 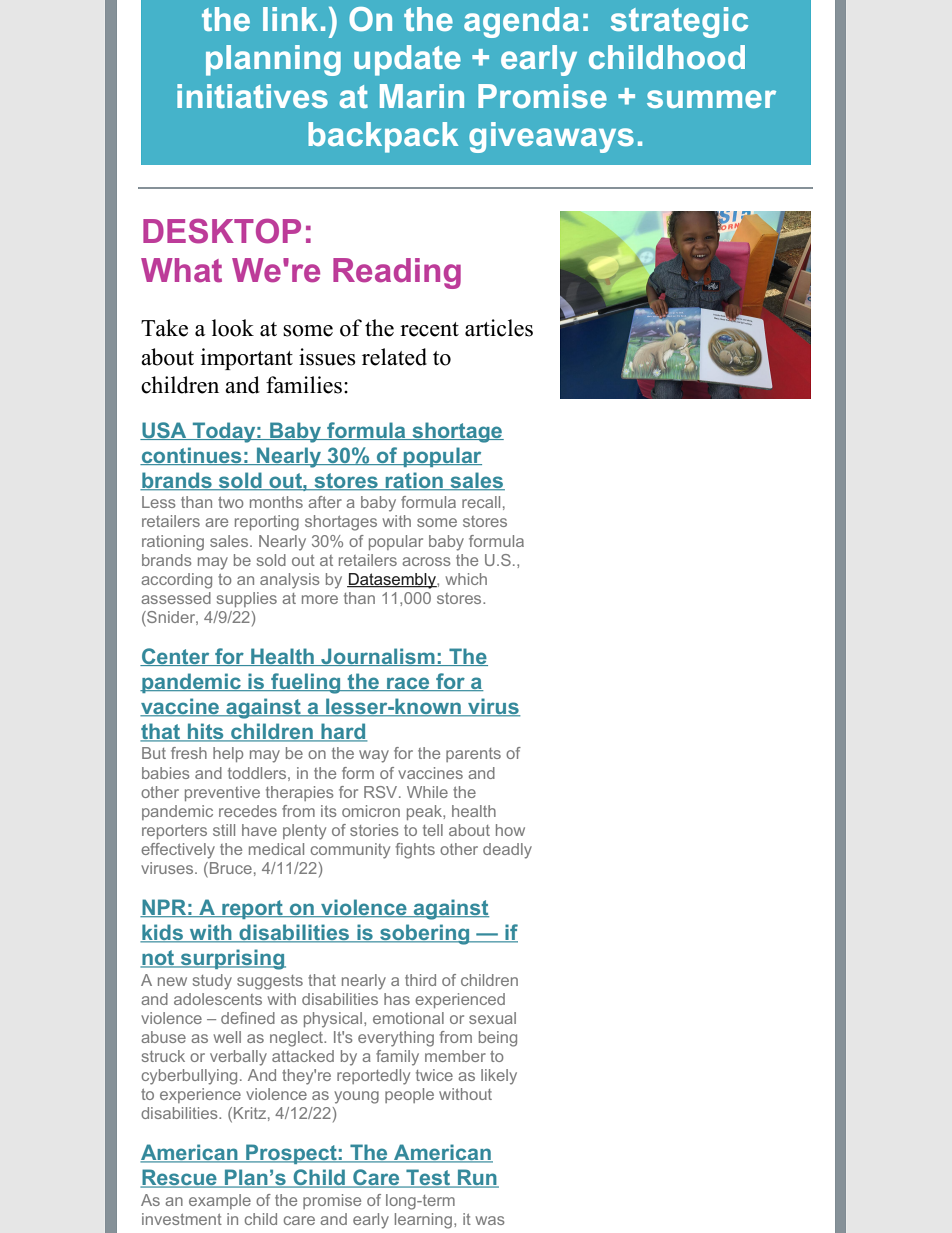 What do you see at coordinates (407, 60) in the document?
I see `update` at bounding box center [407, 60].
